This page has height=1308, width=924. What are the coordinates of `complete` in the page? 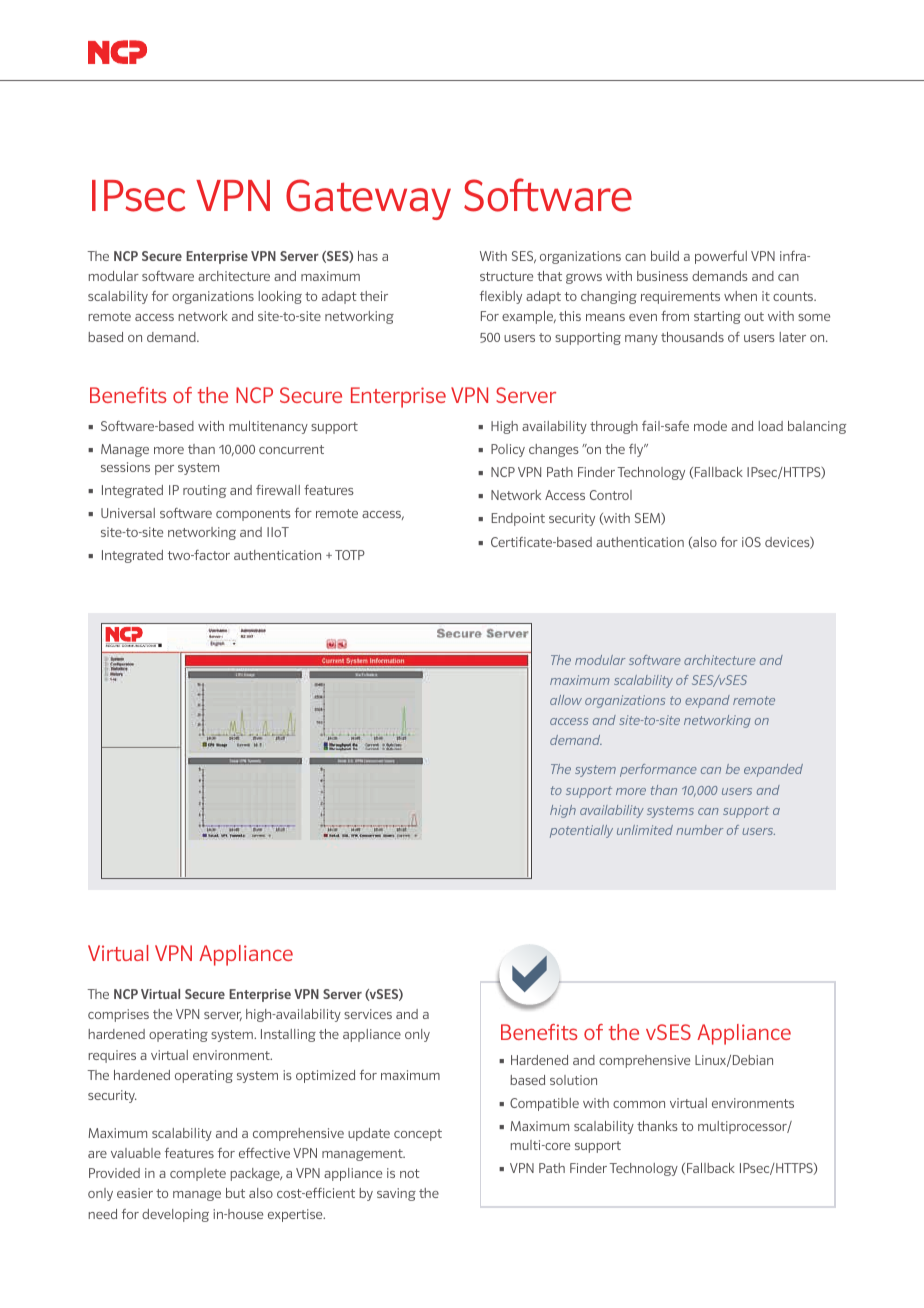 It's located at (198, 1174).
